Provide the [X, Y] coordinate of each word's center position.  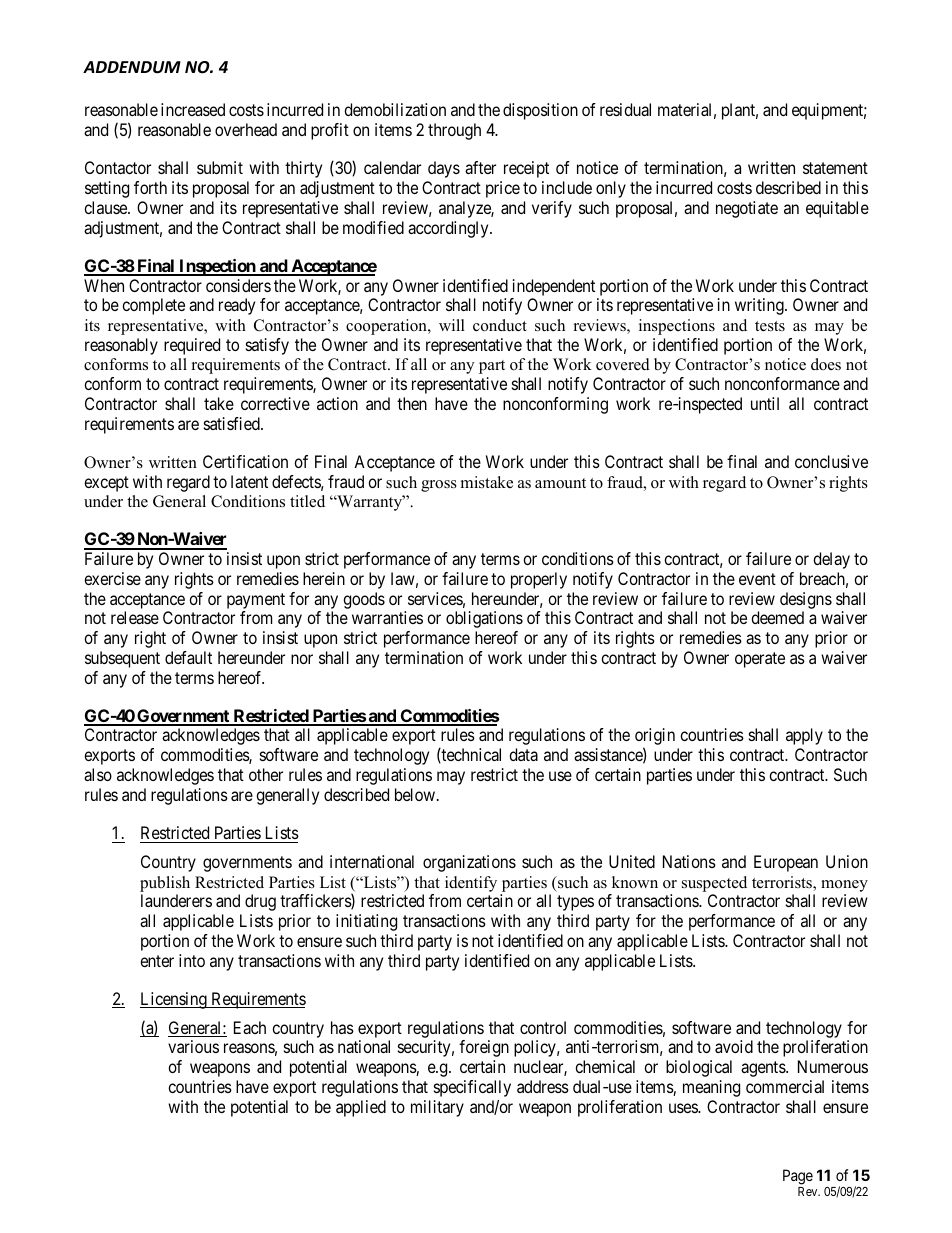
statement [835, 168]
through [454, 131]
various [193, 1046]
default [188, 657]
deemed [777, 617]
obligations [484, 619]
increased [193, 109]
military [437, 1108]
